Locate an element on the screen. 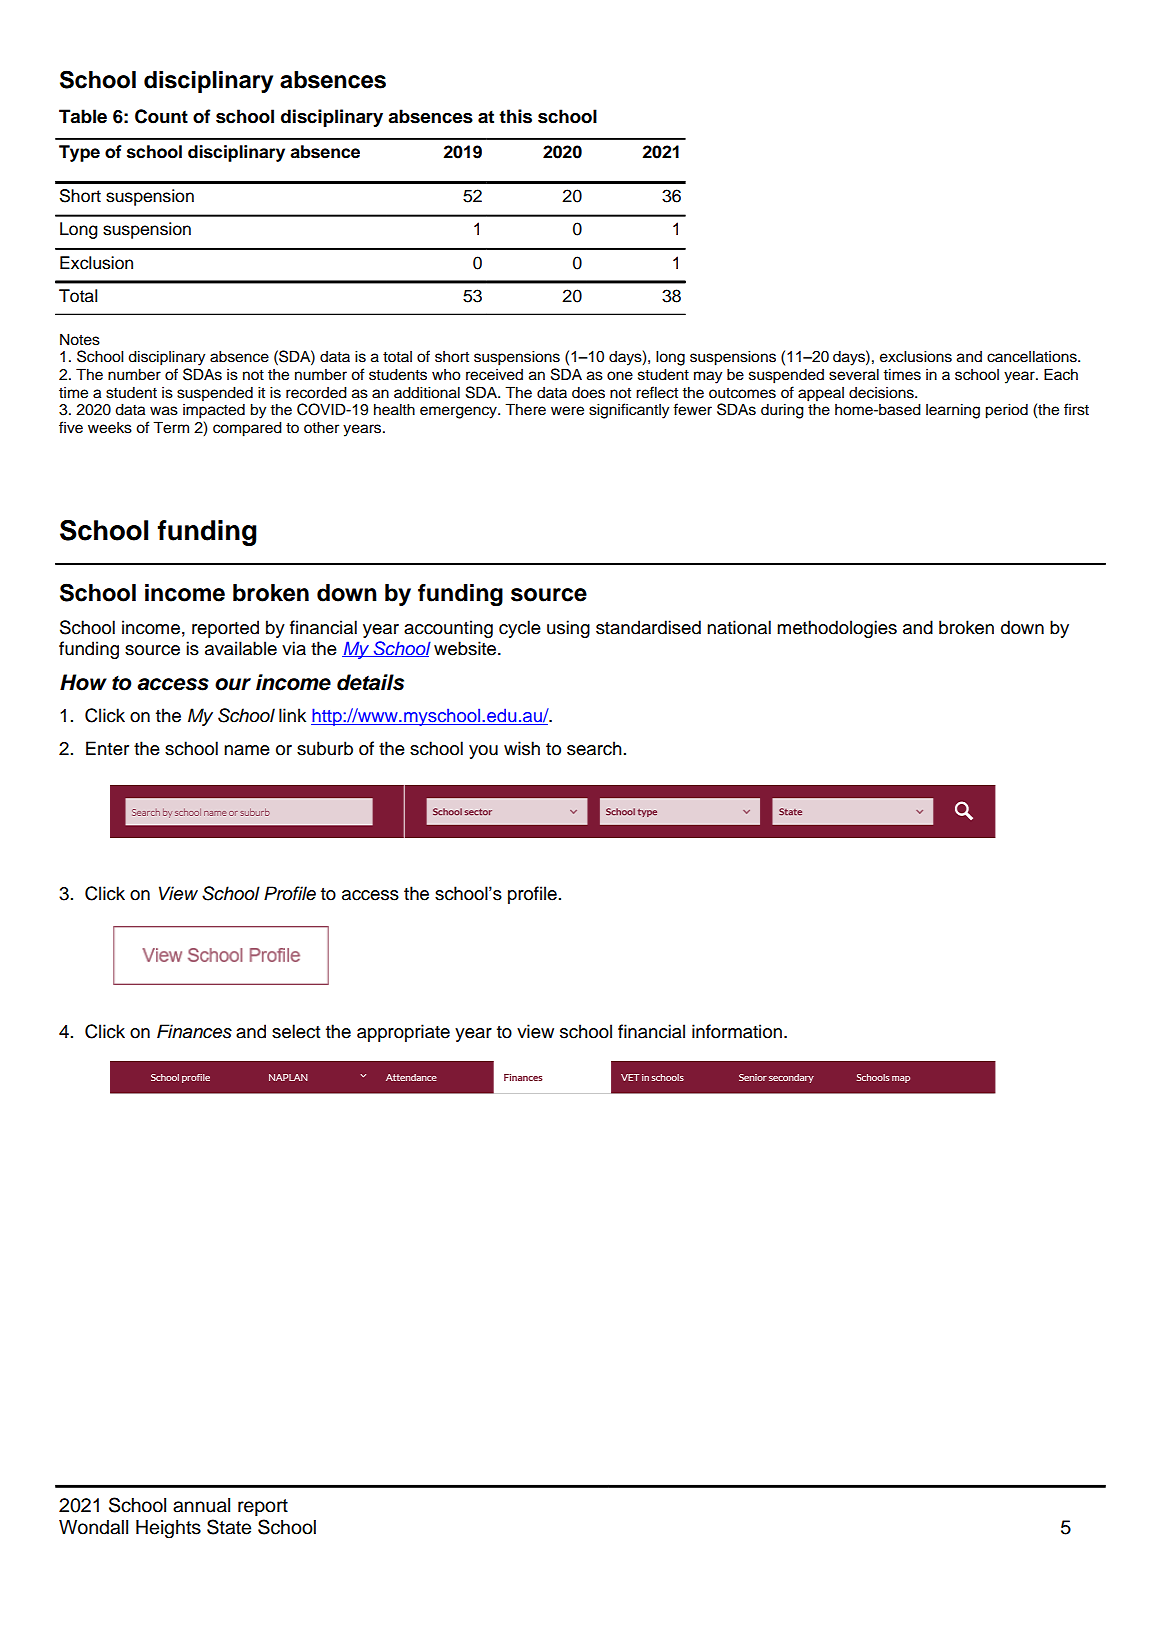 The width and height of the screenshot is (1161, 1642). Type is located at coordinates (79, 153).
